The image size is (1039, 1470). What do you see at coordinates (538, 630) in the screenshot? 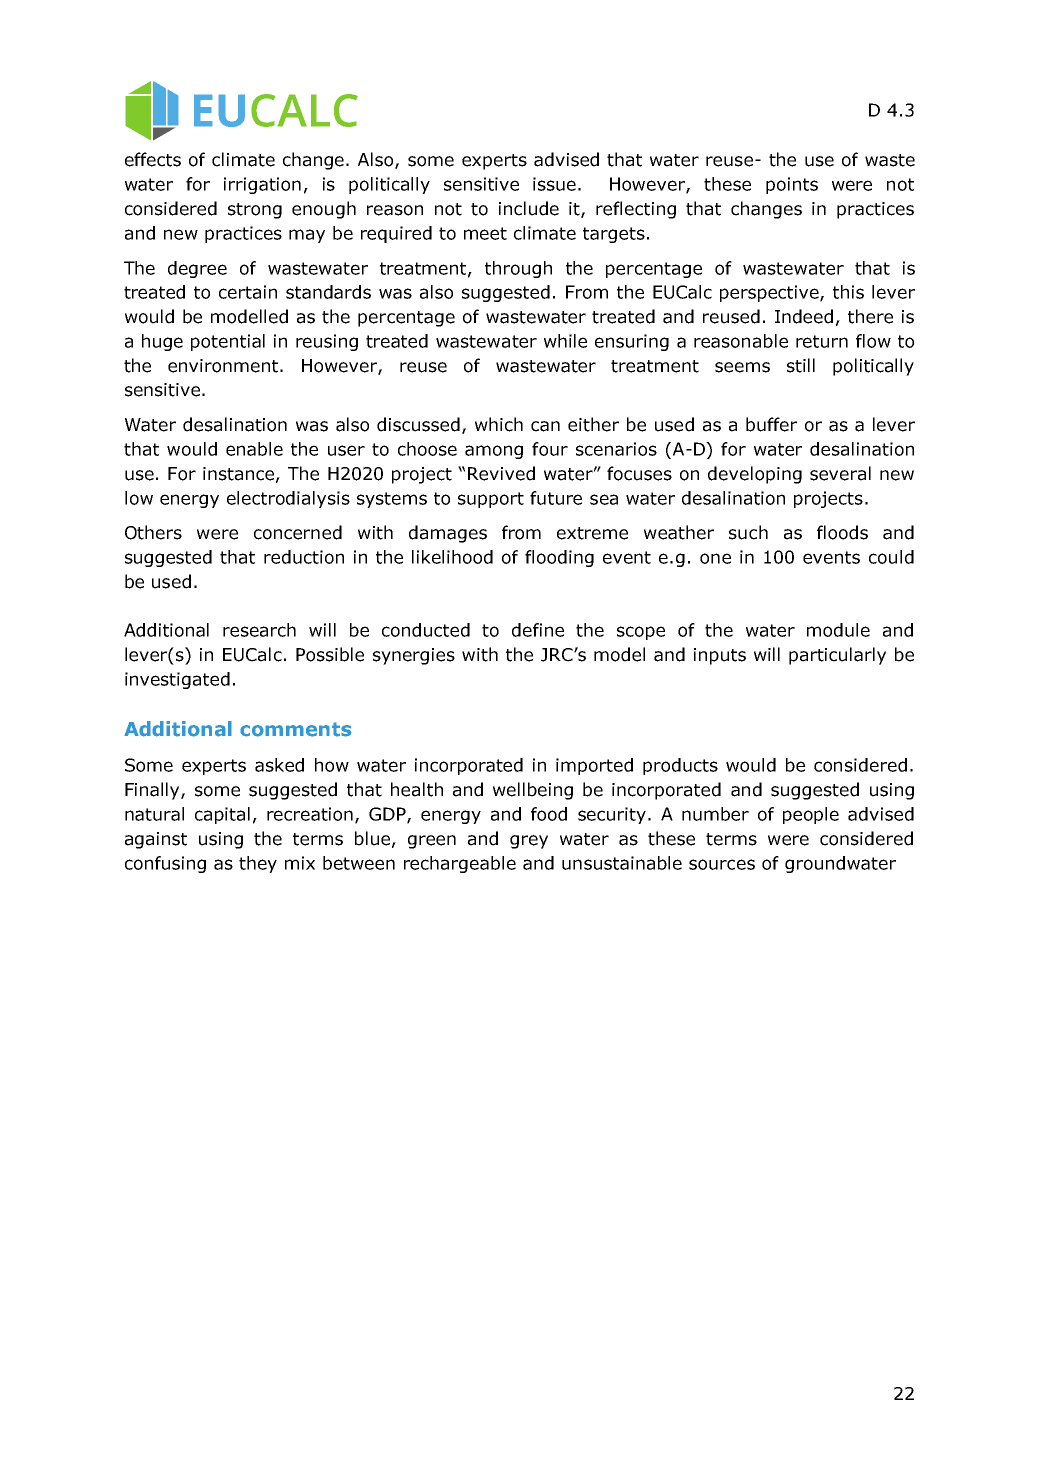
I see `define` at bounding box center [538, 630].
